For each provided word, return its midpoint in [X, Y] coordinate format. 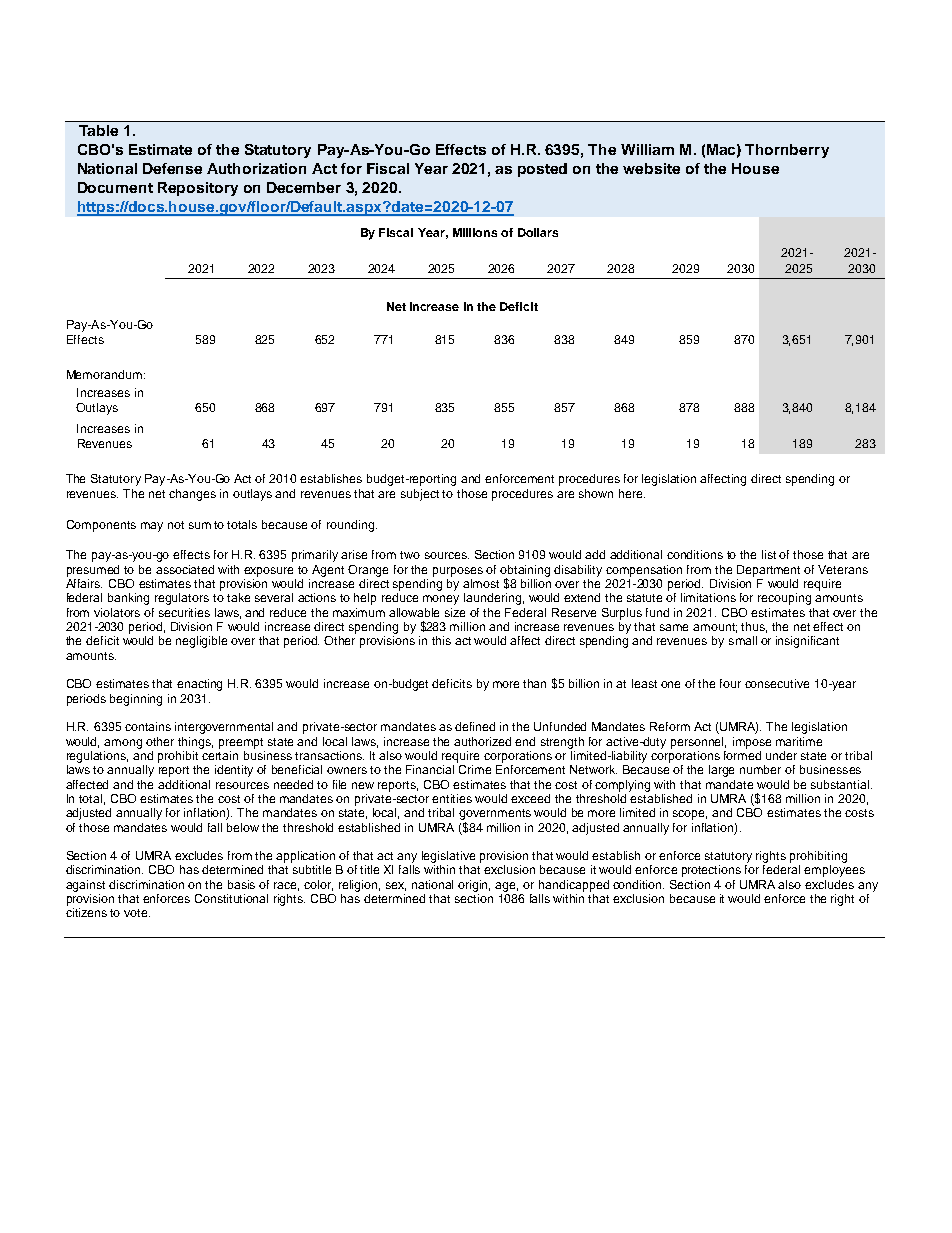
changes [192, 495]
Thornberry [787, 151]
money [441, 600]
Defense [172, 168]
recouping [784, 599]
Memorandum [104, 374]
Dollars [538, 232]
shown [596, 493]
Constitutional [231, 898]
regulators [182, 599]
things [195, 743]
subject [420, 495]
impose [752, 743]
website [651, 168]
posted [542, 170]
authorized [482, 741]
